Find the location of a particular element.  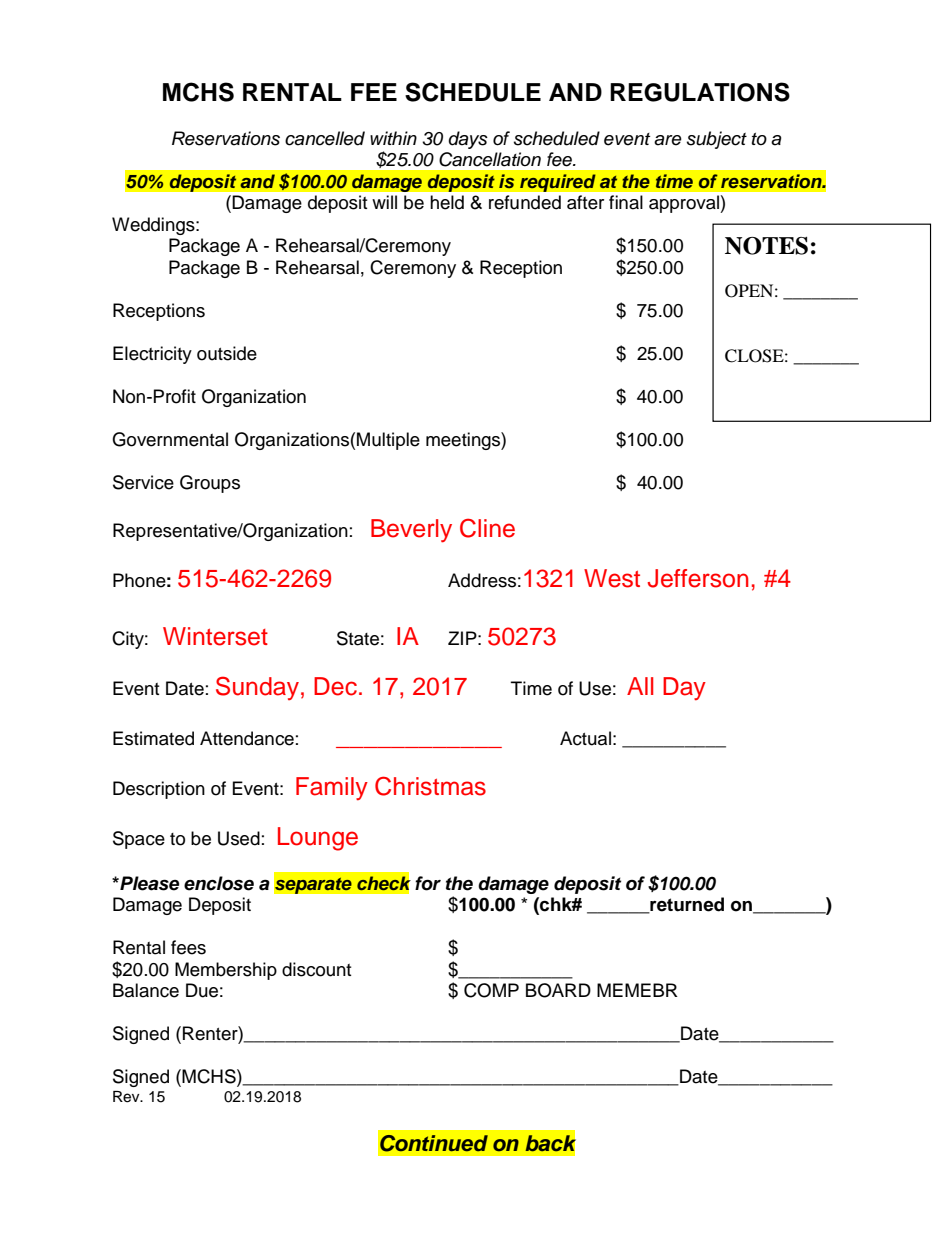

Jefferson is located at coordinates (698, 578).
